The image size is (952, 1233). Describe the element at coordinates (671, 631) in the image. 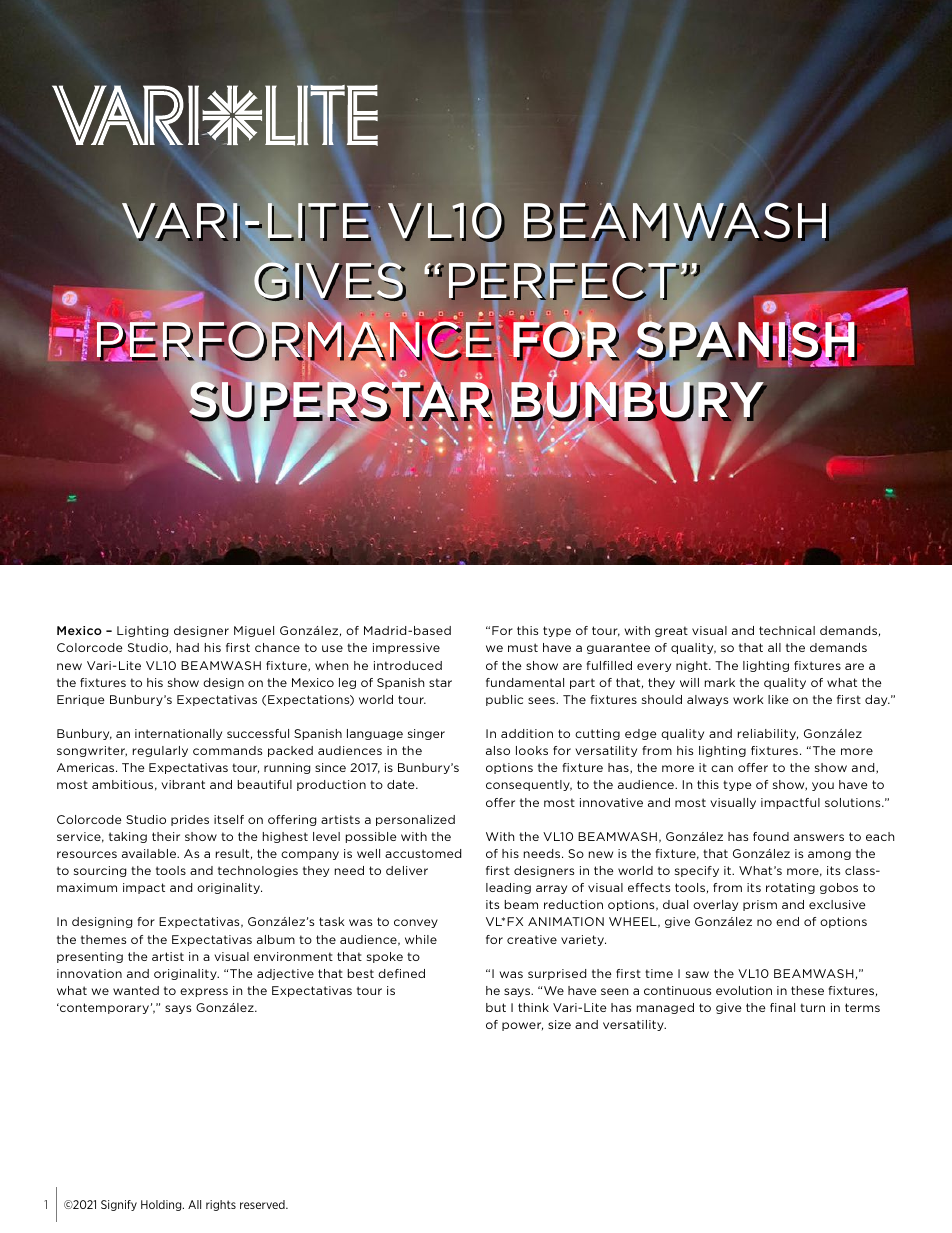

I see `great` at that location.
